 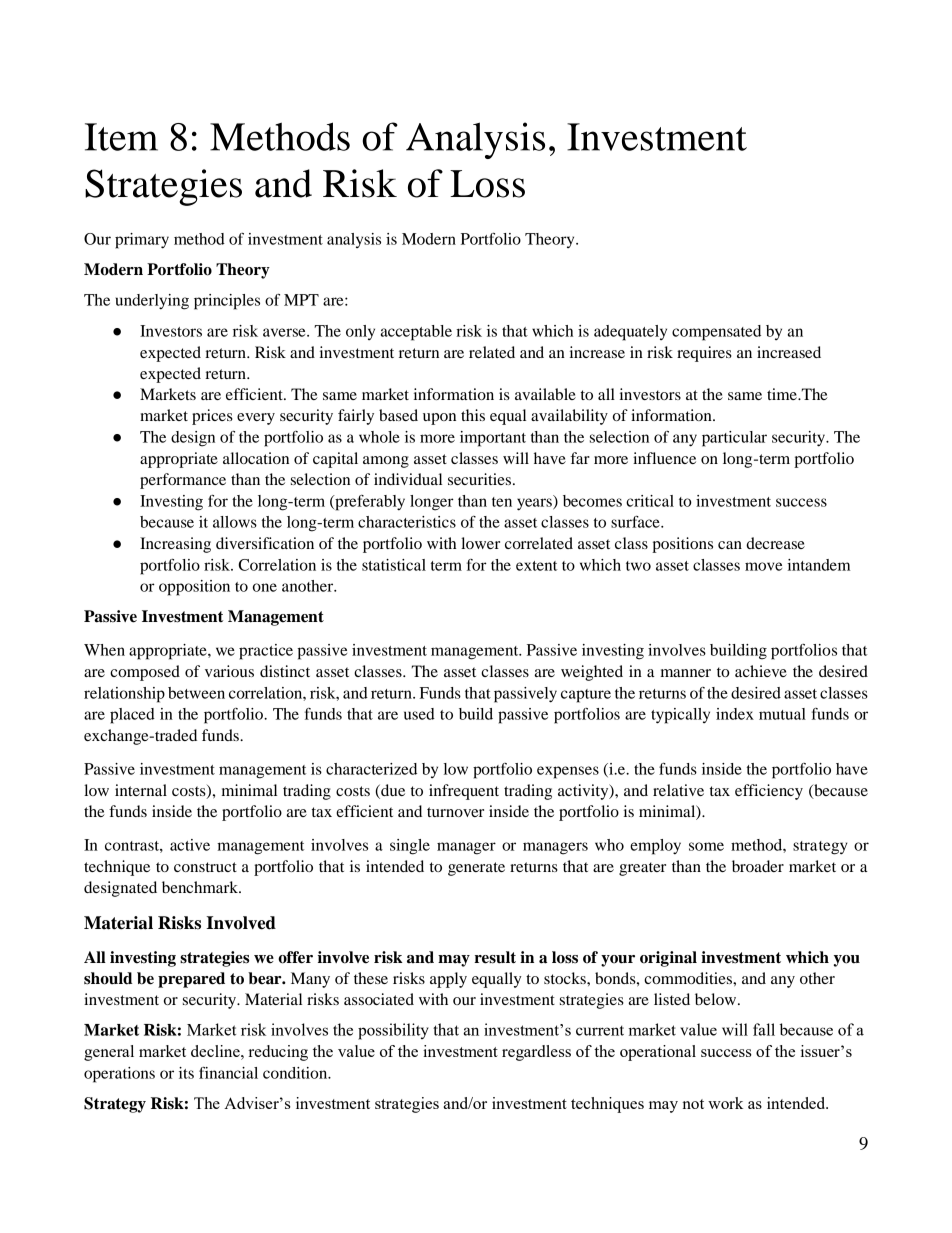 I want to click on internal, so click(x=141, y=790).
